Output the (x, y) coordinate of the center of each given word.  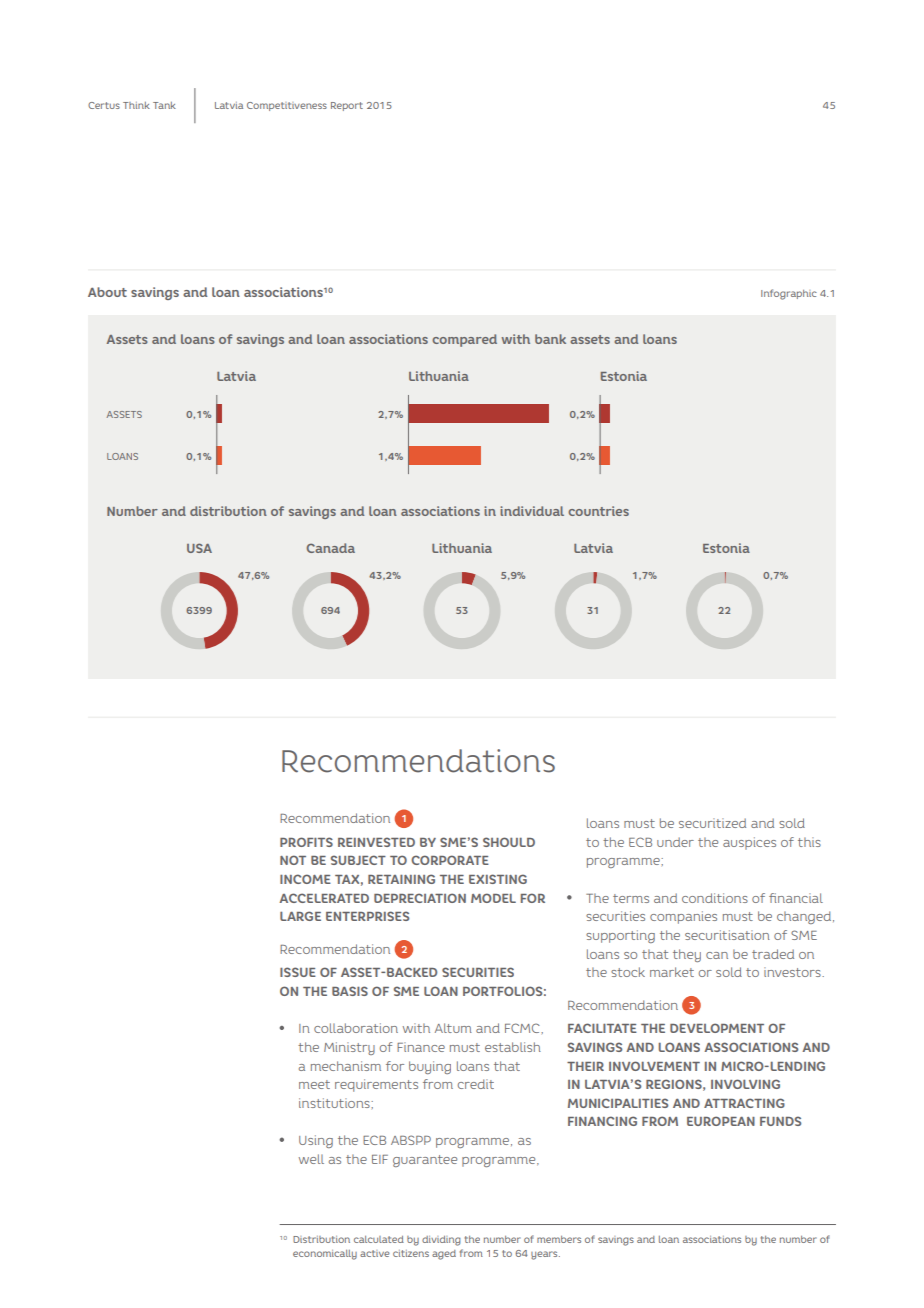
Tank (164, 105)
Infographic (789, 294)
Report (347, 106)
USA (199, 548)
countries (598, 511)
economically (325, 1255)
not (293, 860)
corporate (450, 860)
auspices (749, 843)
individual (532, 511)
